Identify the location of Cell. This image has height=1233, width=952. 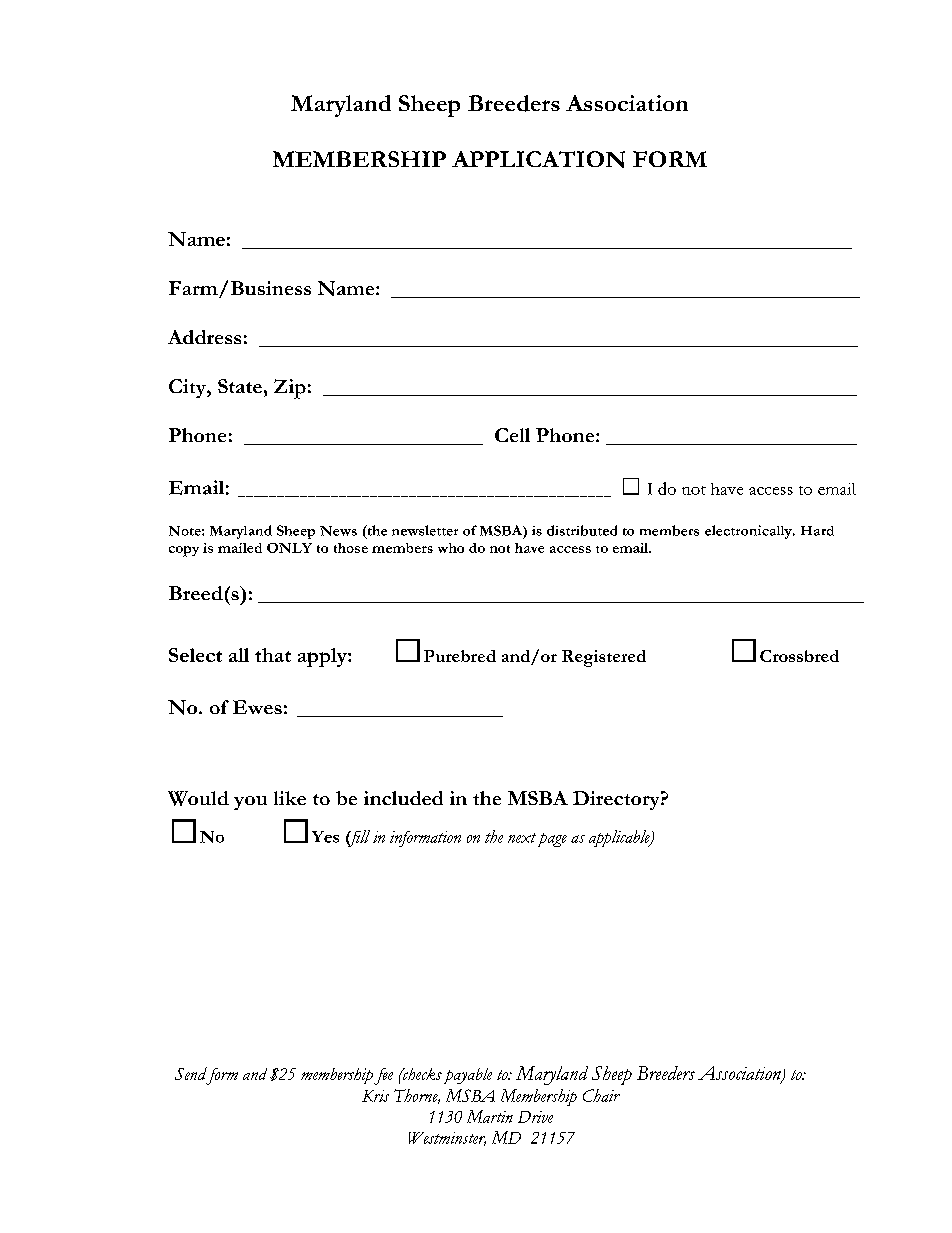
(512, 435).
